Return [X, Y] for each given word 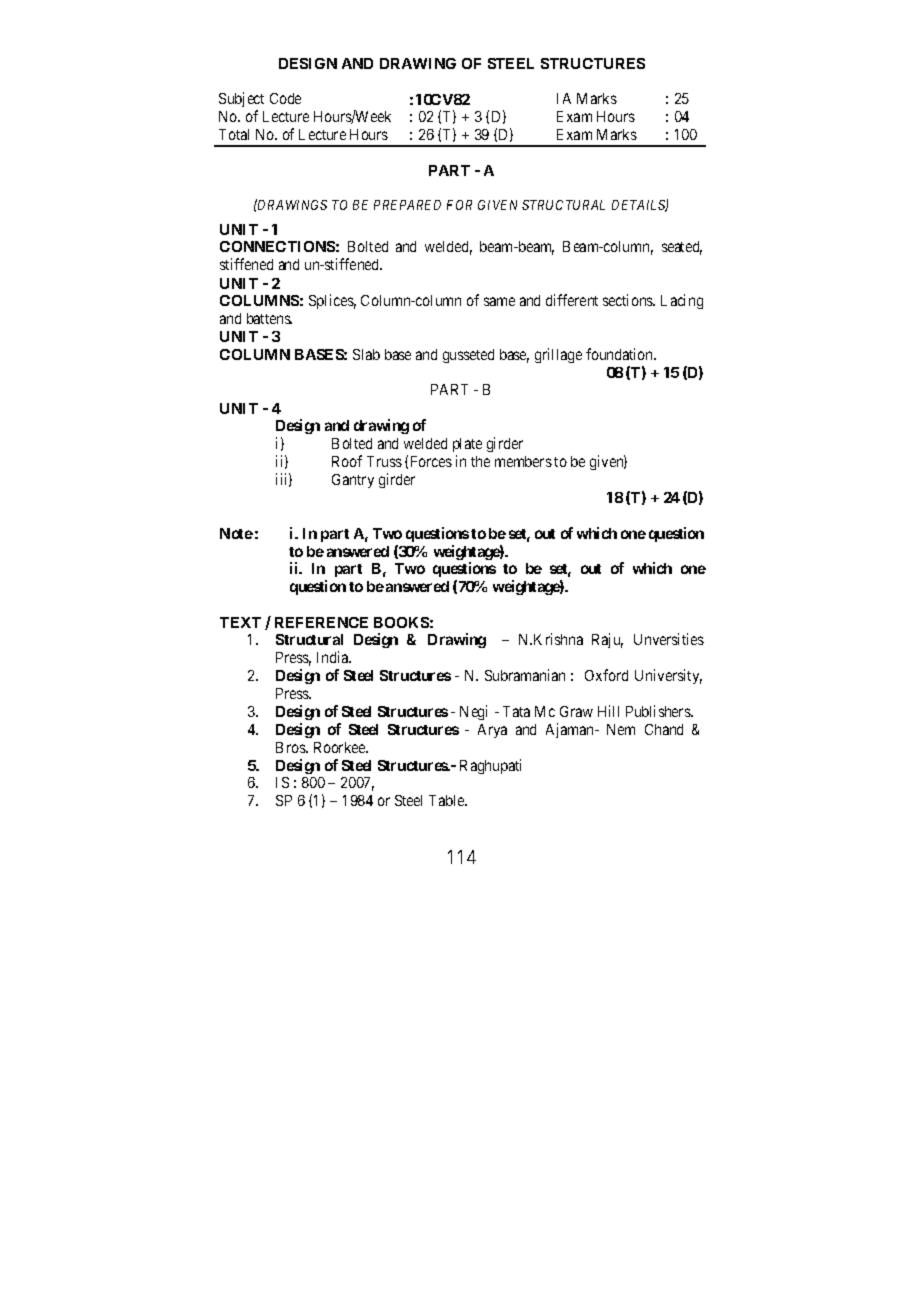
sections [629, 300]
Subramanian [525, 675]
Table [448, 800]
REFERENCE [321, 622]
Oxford [606, 675]
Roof [347, 461]
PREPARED [407, 205]
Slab [366, 354]
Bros [291, 747]
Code [285, 98]
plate [467, 445]
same [499, 301]
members [523, 461]
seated [682, 248]
